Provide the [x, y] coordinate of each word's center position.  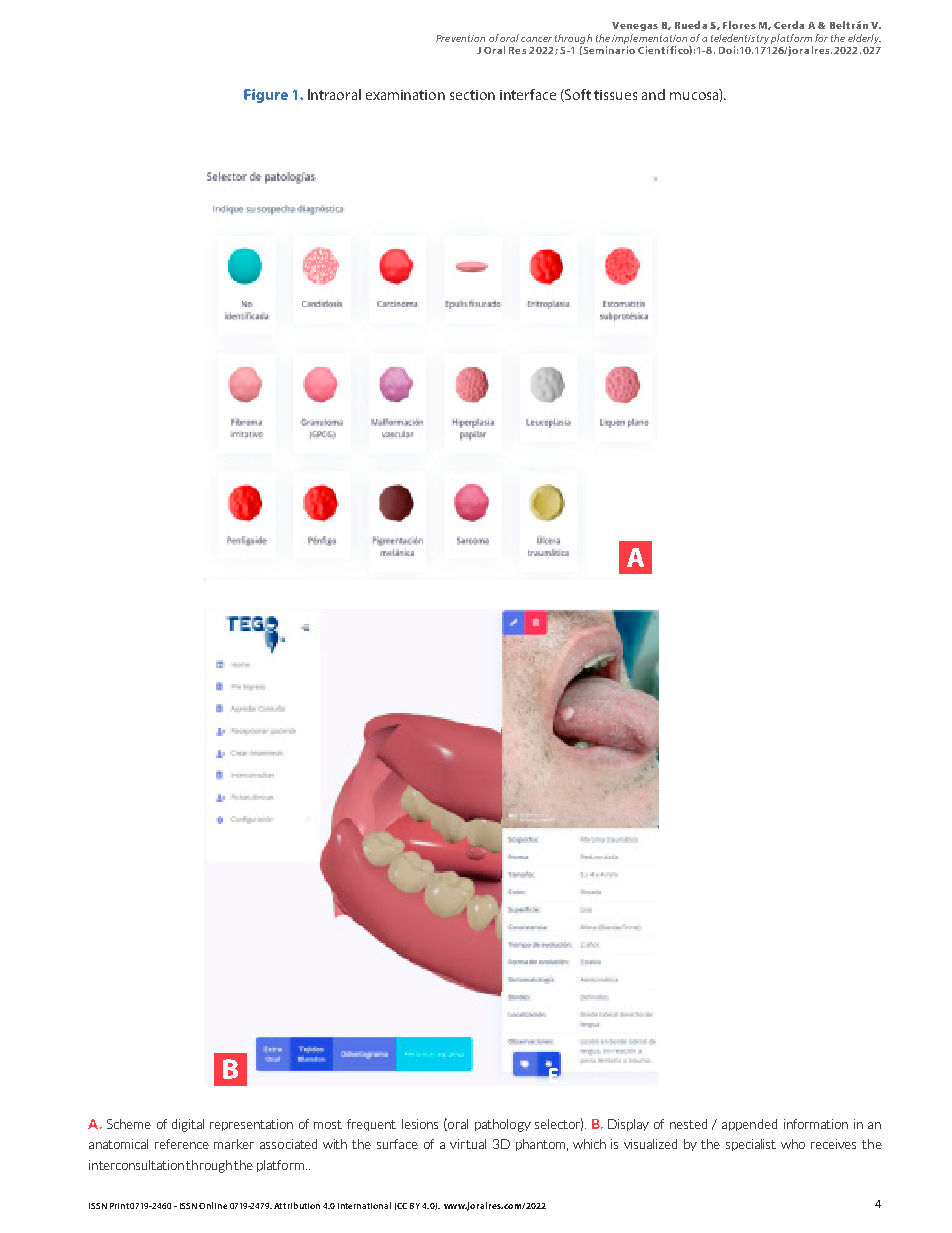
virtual [468, 1144]
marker [234, 1144]
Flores [739, 25]
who [793, 1144]
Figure [266, 96]
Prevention [460, 38]
